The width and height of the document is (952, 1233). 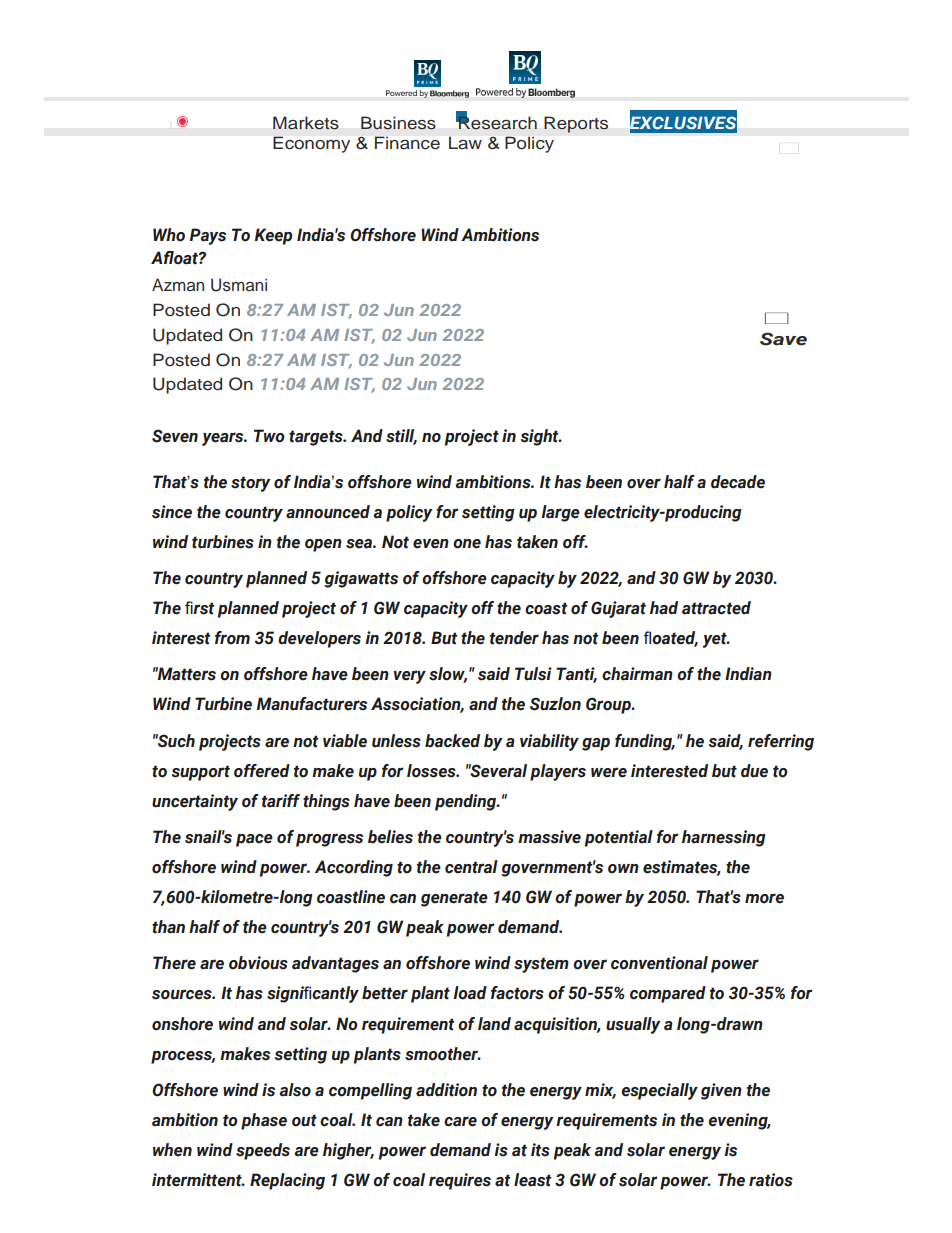 What do you see at coordinates (311, 144) in the document?
I see `Economy` at bounding box center [311, 144].
